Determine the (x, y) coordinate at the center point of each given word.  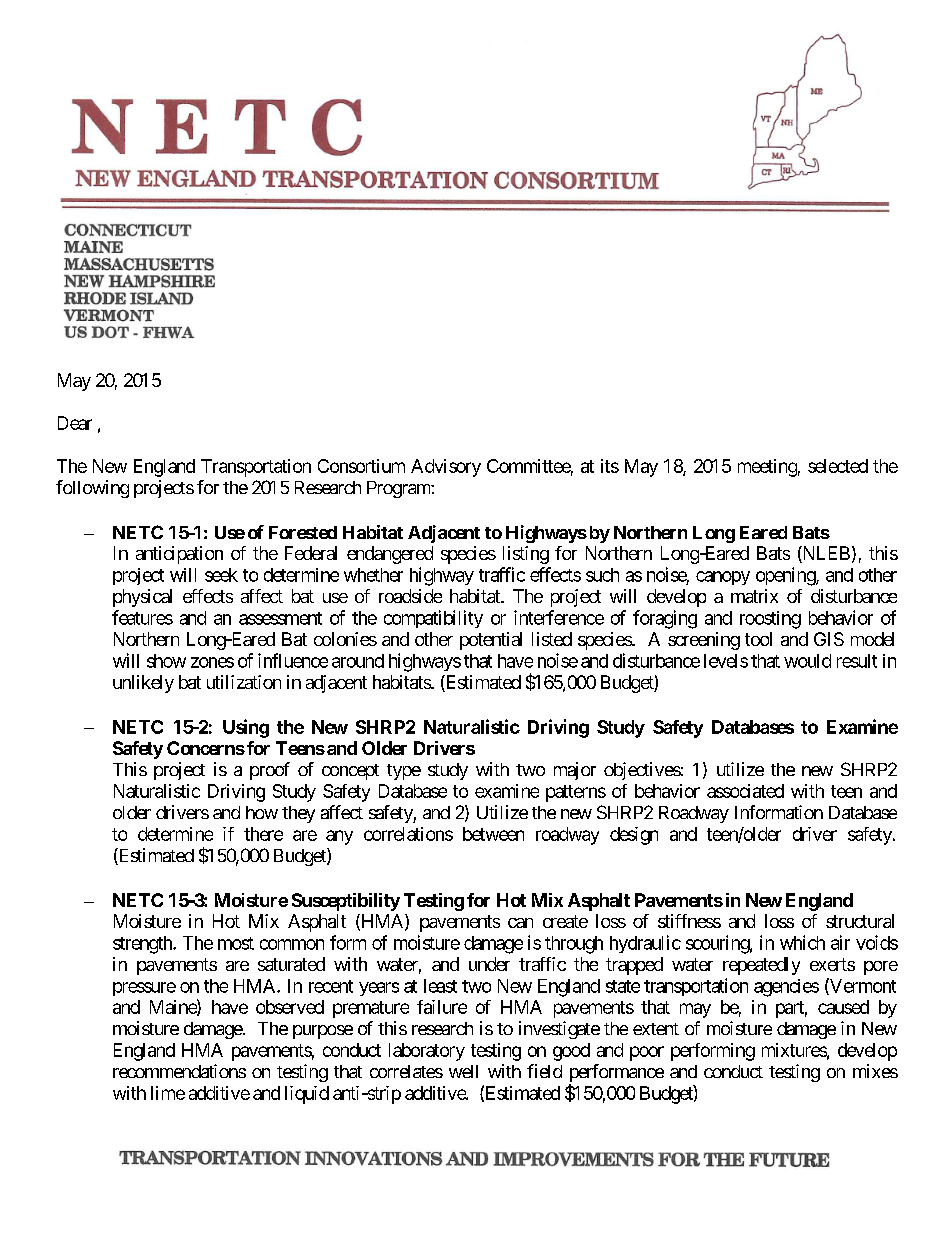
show (166, 661)
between (493, 834)
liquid (307, 1095)
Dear (75, 423)
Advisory (446, 468)
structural (860, 921)
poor (647, 1053)
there (263, 834)
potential (491, 641)
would (807, 661)
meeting (767, 468)
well (463, 1071)
